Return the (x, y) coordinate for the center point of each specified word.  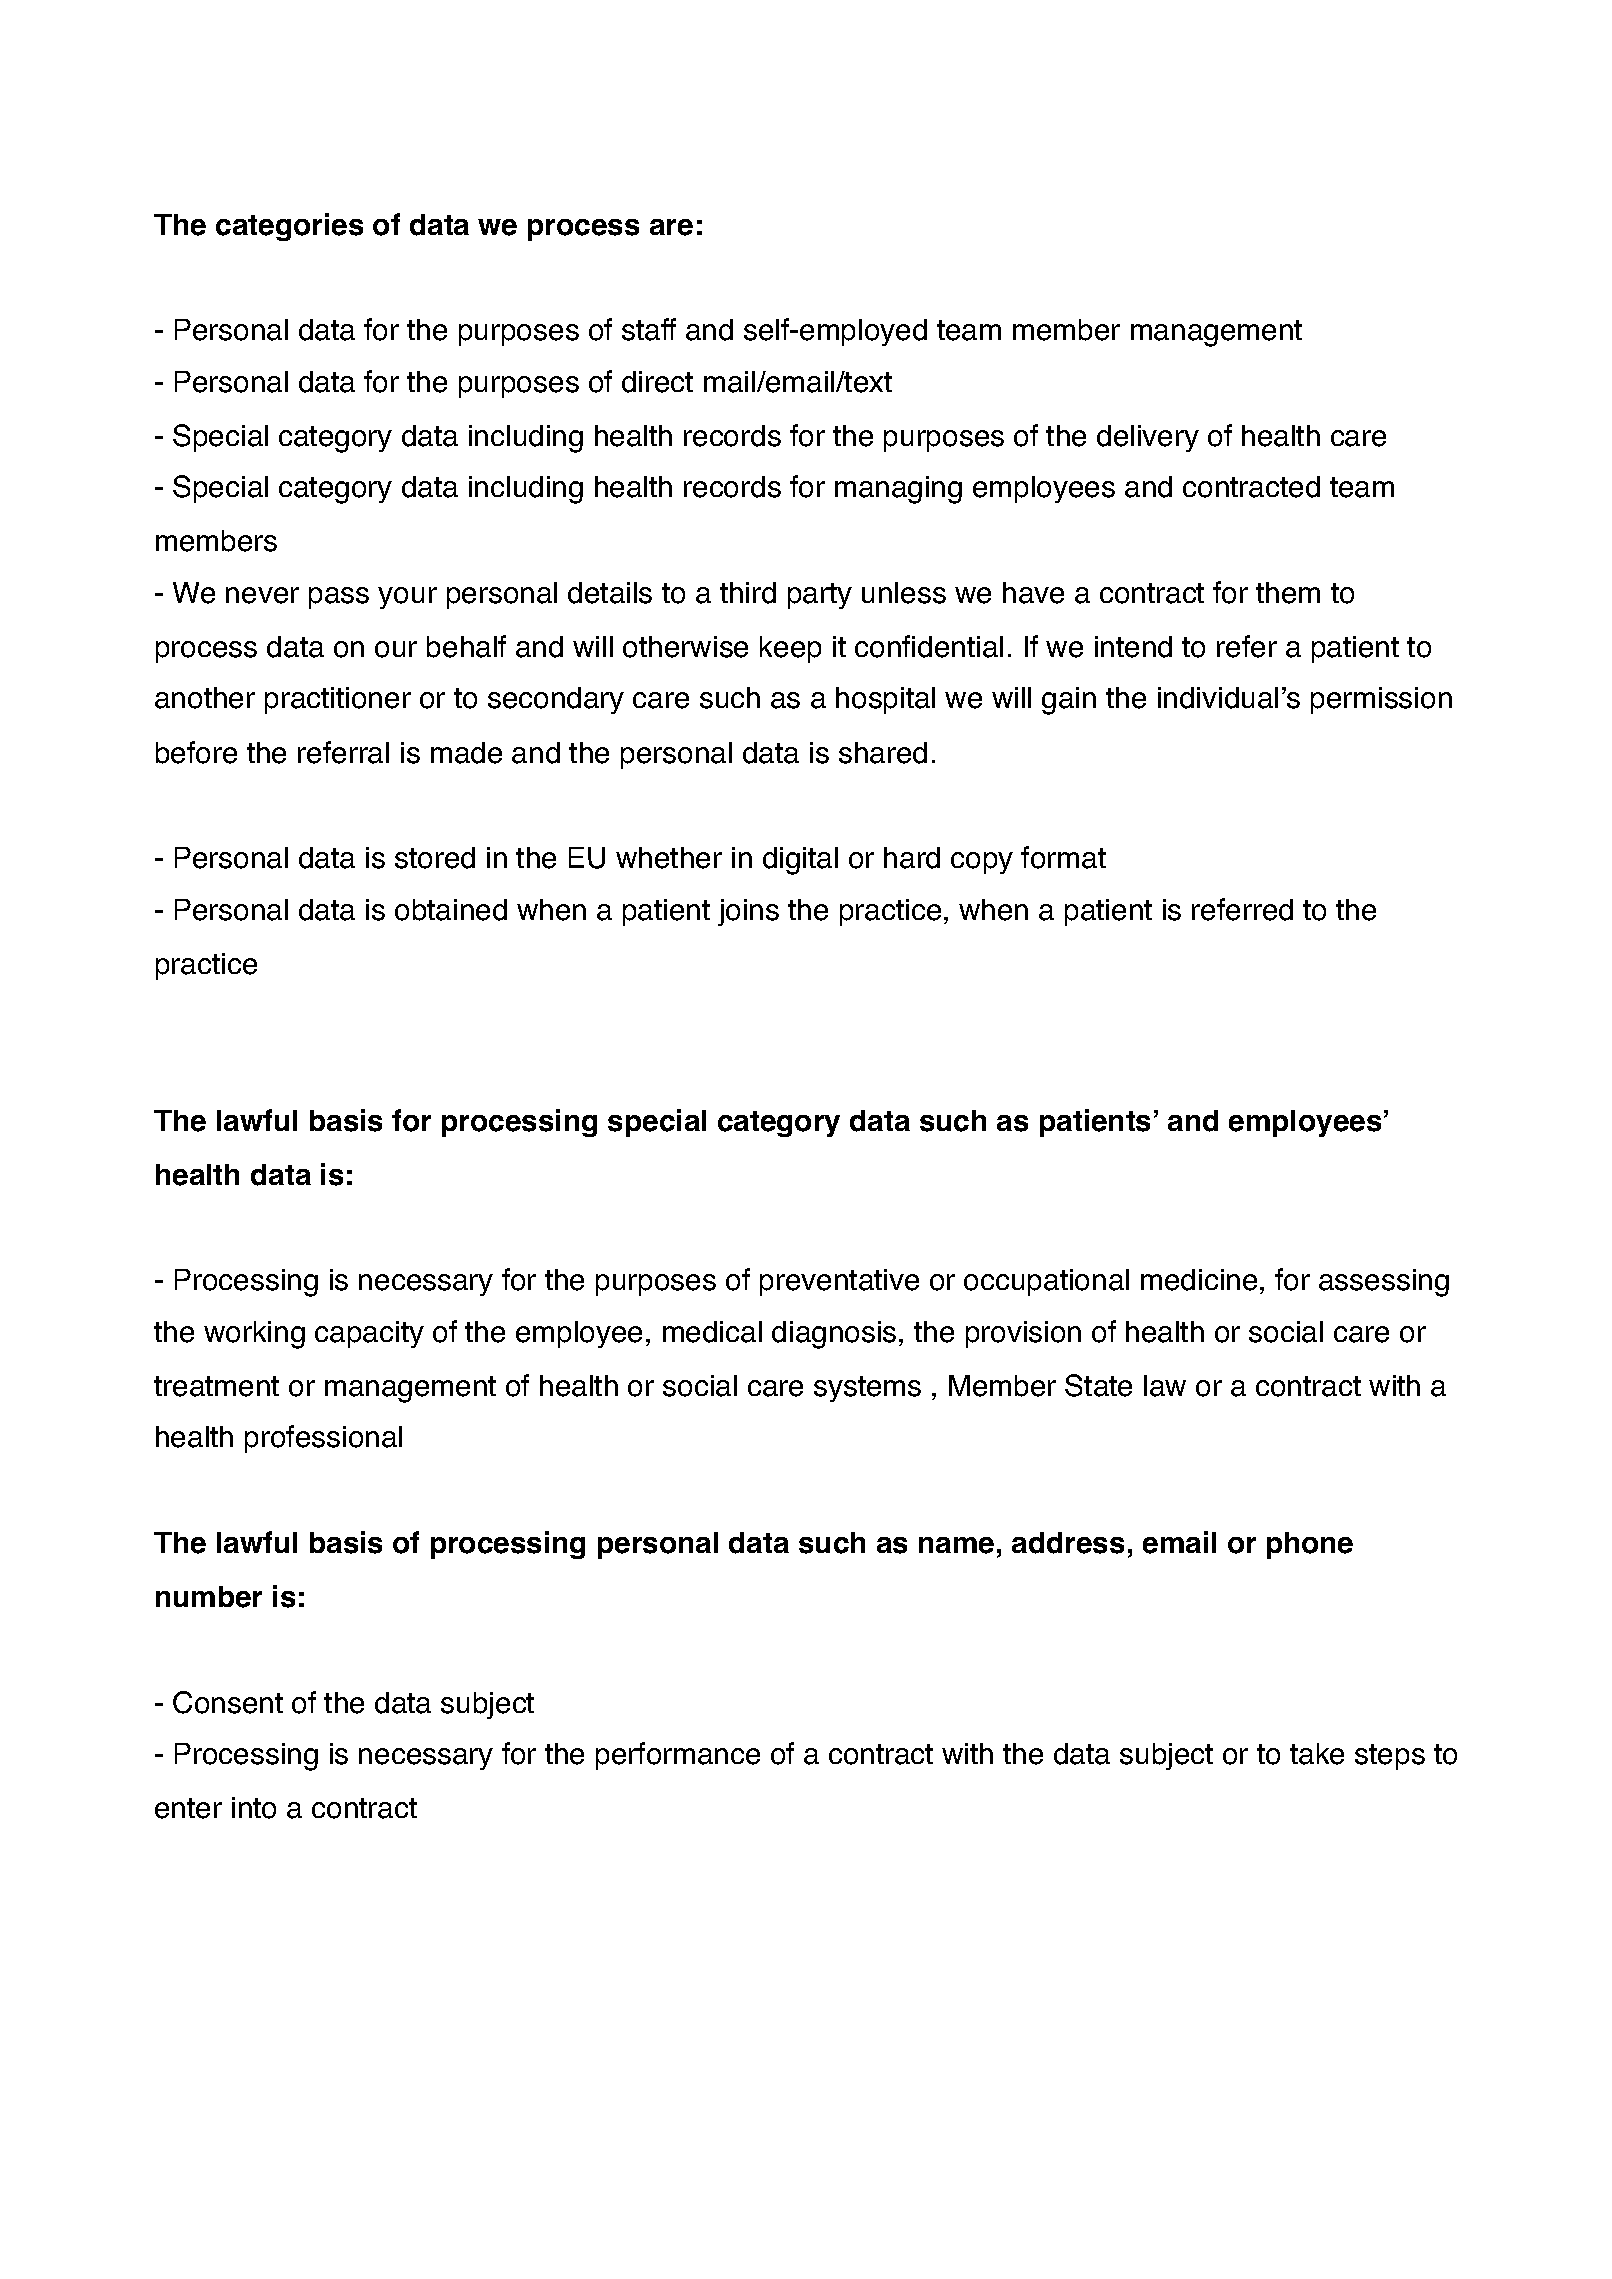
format (1063, 857)
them (1288, 593)
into (254, 1808)
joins (748, 912)
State (1098, 1385)
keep (790, 649)
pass (339, 598)
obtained (451, 910)
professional (323, 1439)
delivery (1148, 438)
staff (649, 329)
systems (867, 1389)
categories (289, 227)
